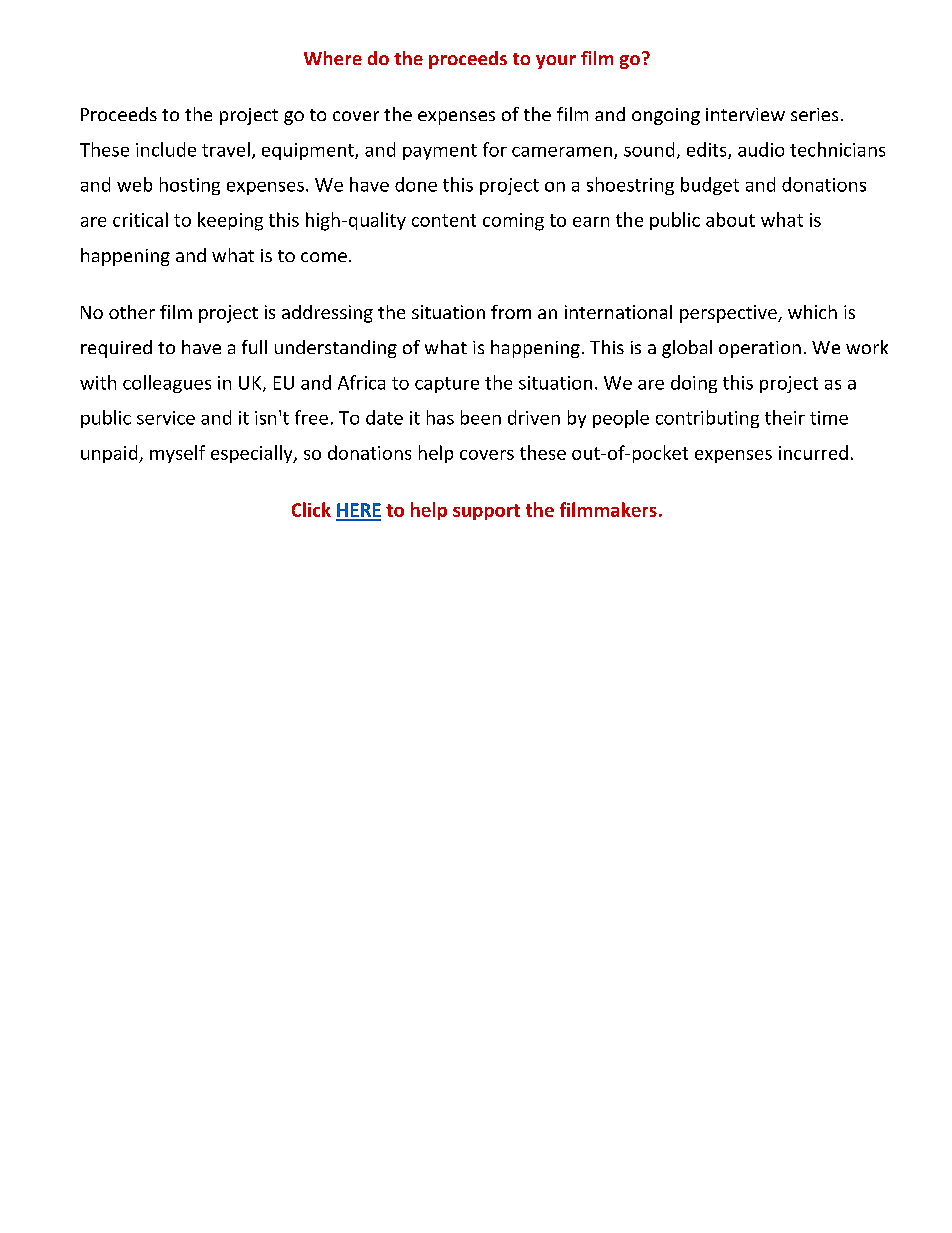 The height and width of the page is (1233, 952). Describe the element at coordinates (254, 347) in the page. I see `full` at that location.
